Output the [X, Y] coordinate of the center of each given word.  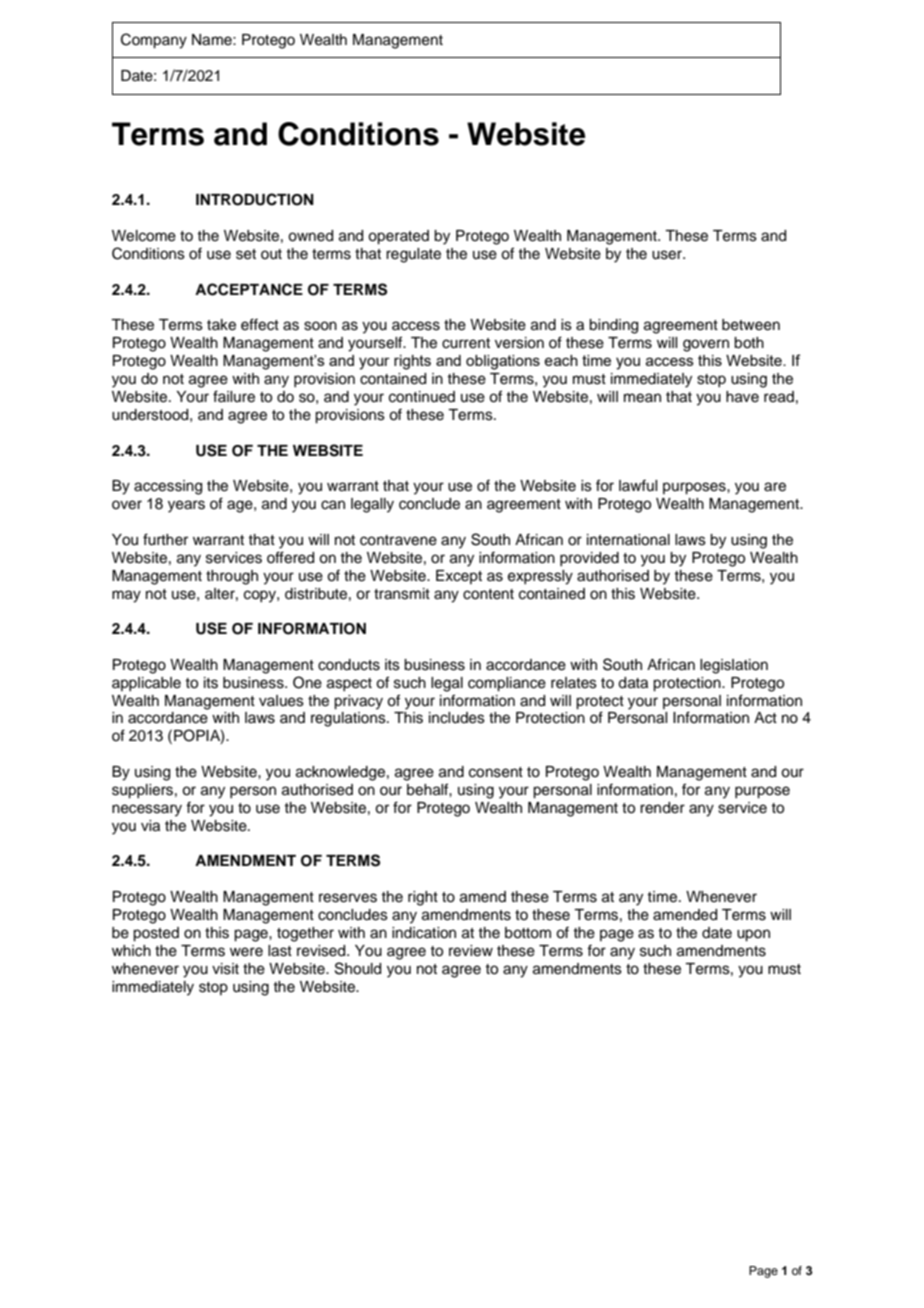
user [668, 255]
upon [753, 935]
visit [225, 969]
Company [154, 41]
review [471, 951]
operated [398, 237]
